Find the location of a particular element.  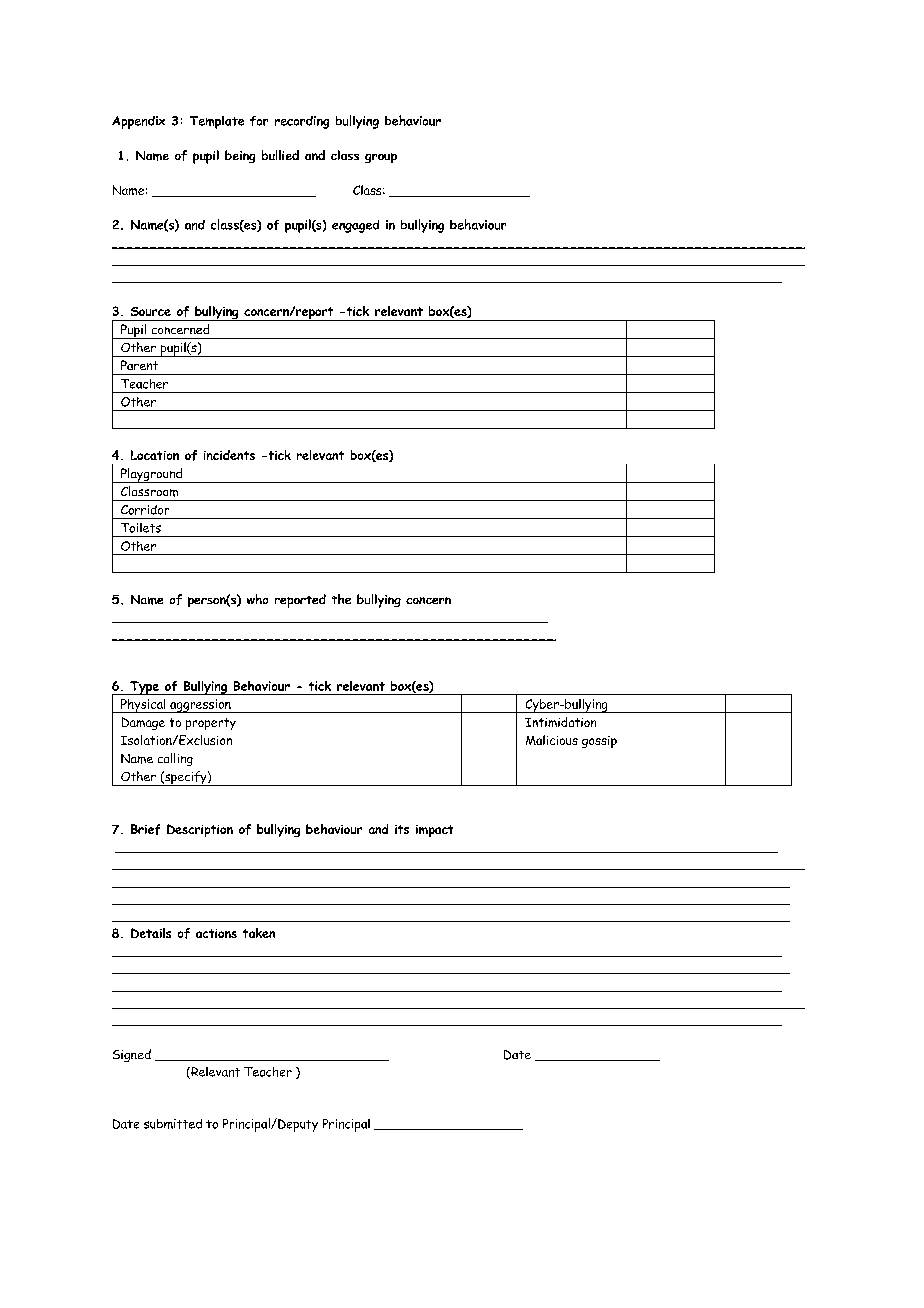

submitted is located at coordinates (173, 1124).
